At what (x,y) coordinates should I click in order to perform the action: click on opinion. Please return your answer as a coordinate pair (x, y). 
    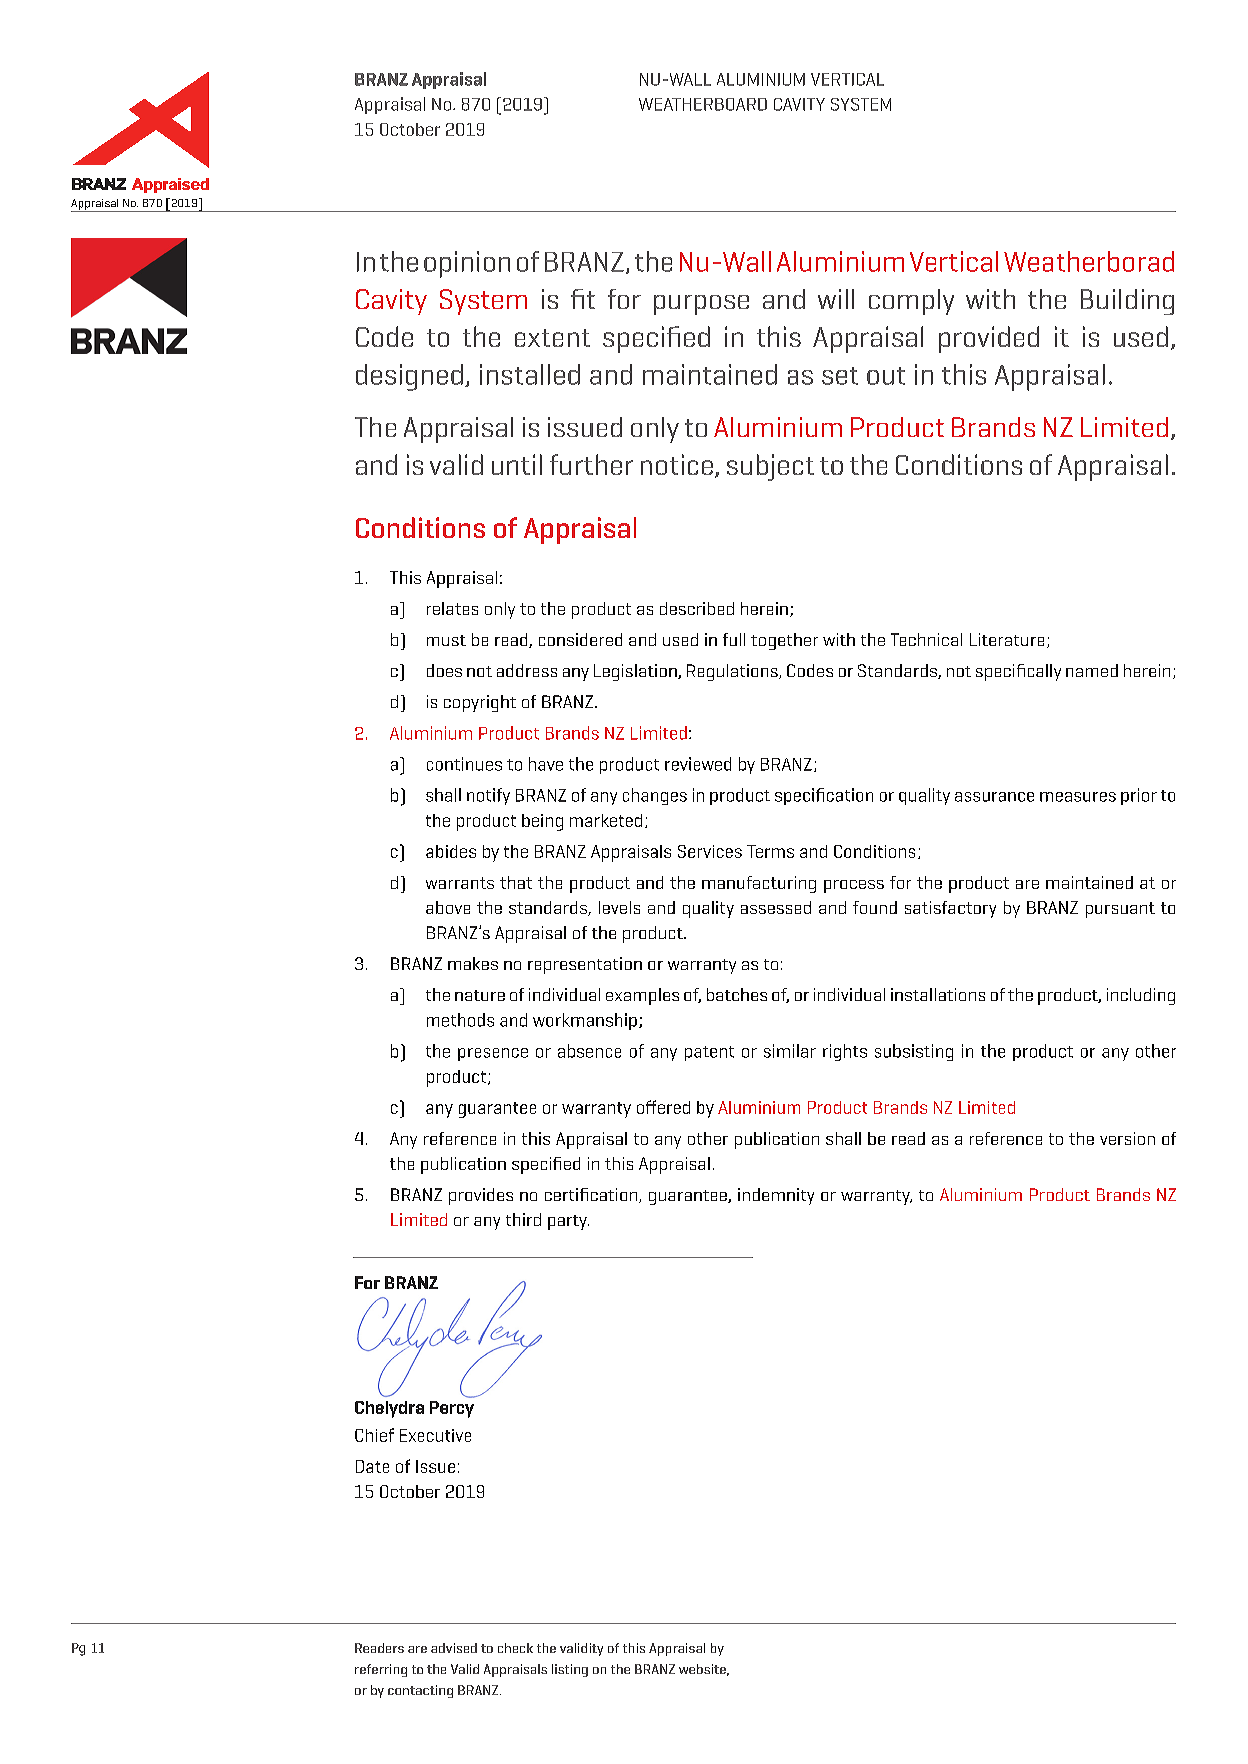
    Looking at the image, I should click on (467, 264).
